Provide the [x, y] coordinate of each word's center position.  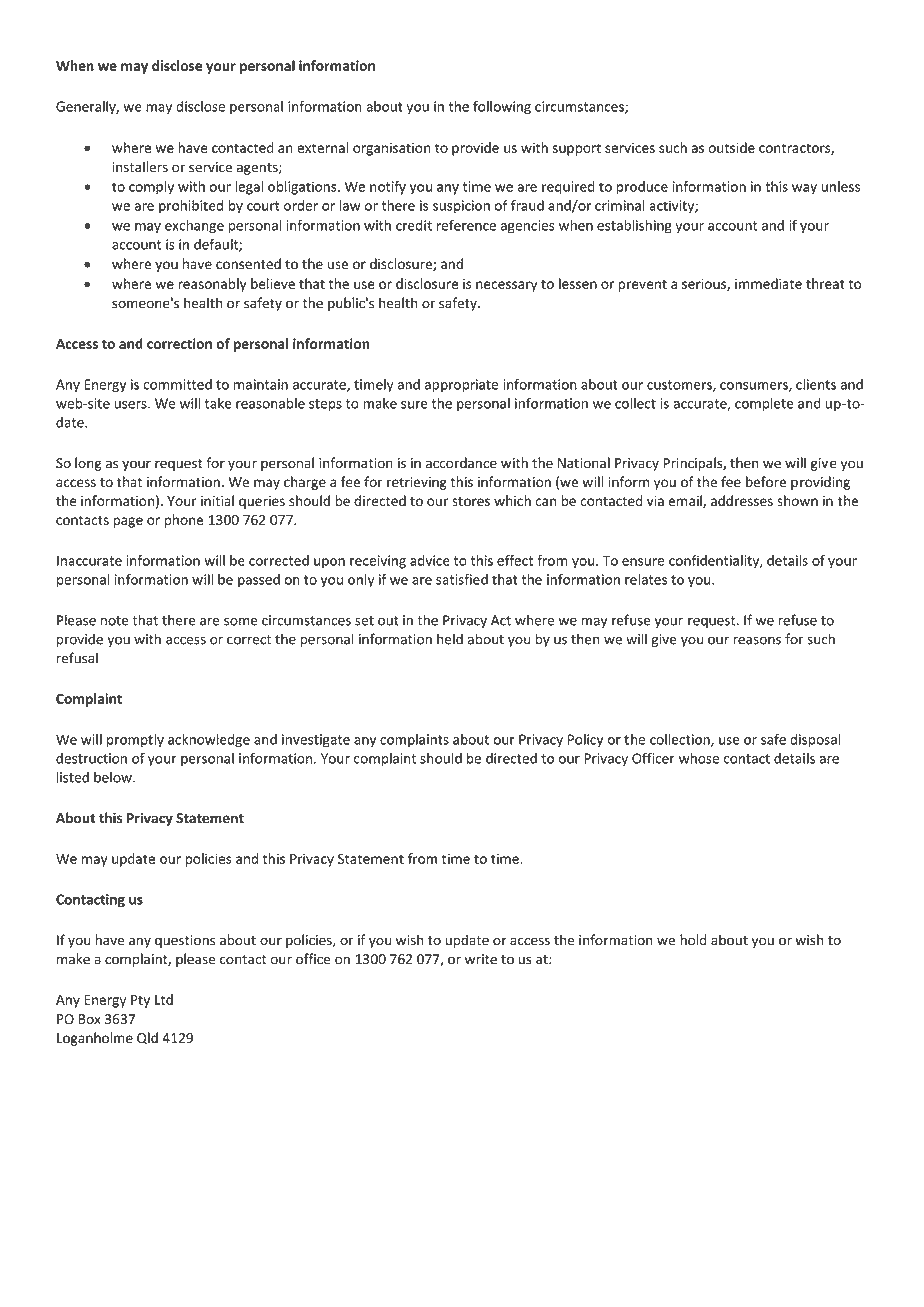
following [502, 108]
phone [184, 521]
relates [646, 579]
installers [140, 167]
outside [731, 147]
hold [693, 940]
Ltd [164, 999]
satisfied [462, 579]
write [481, 959]
